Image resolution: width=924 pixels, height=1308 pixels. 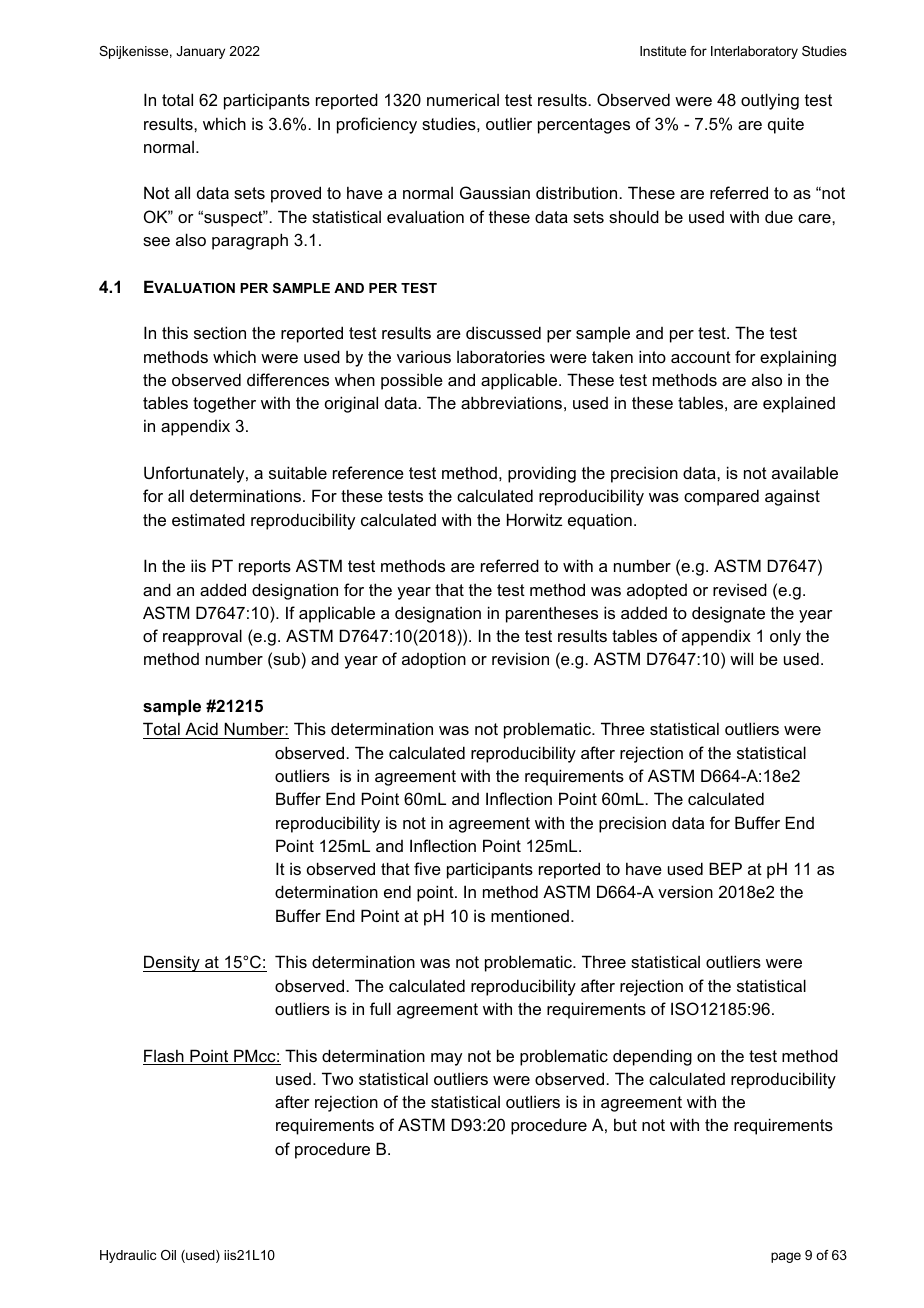 I want to click on may, so click(x=446, y=1059).
